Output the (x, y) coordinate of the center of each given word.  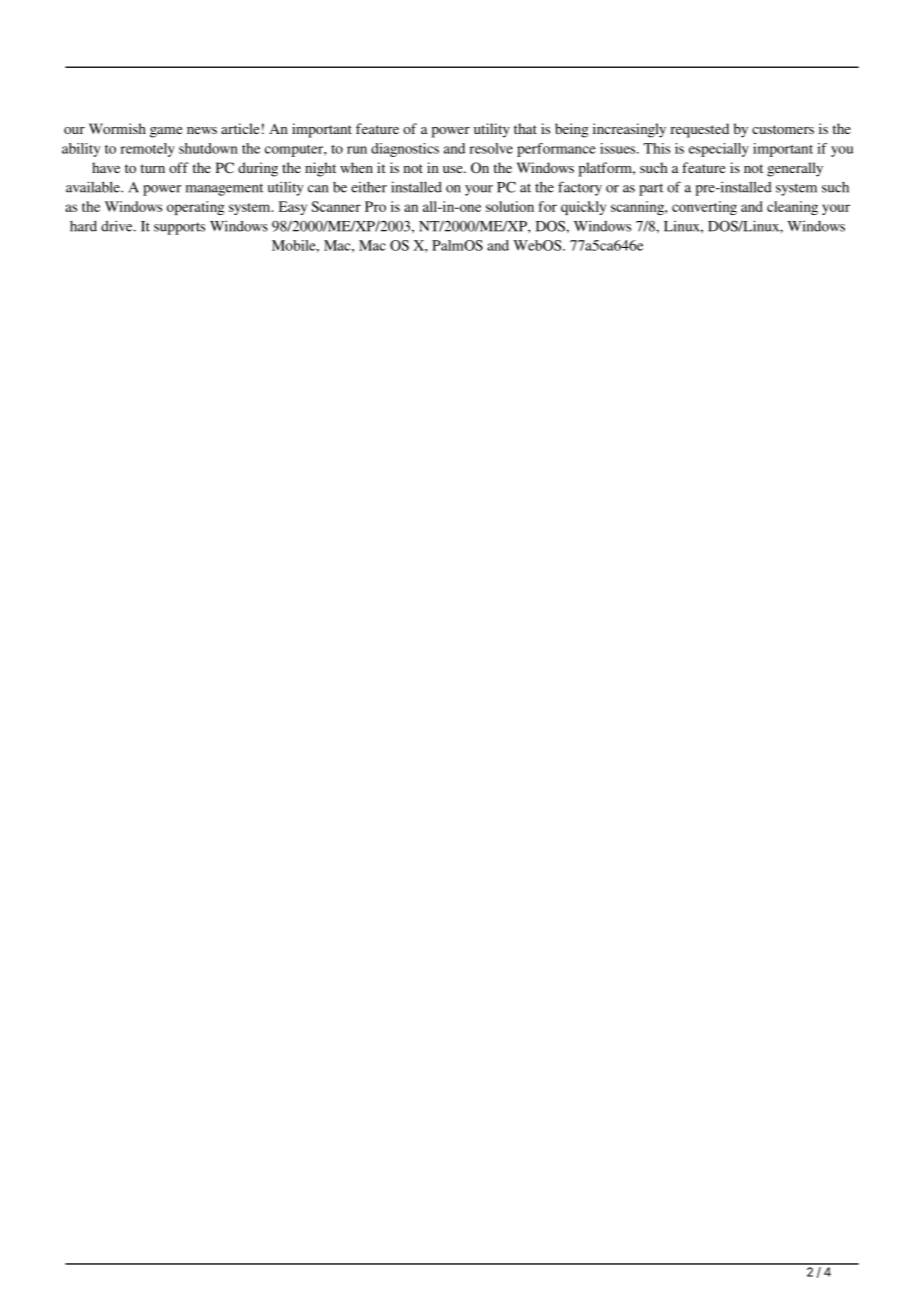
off (178, 167)
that (525, 128)
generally (795, 169)
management (224, 189)
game (166, 132)
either (369, 187)
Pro (375, 206)
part (651, 189)
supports (179, 229)
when (356, 167)
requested (700, 130)
